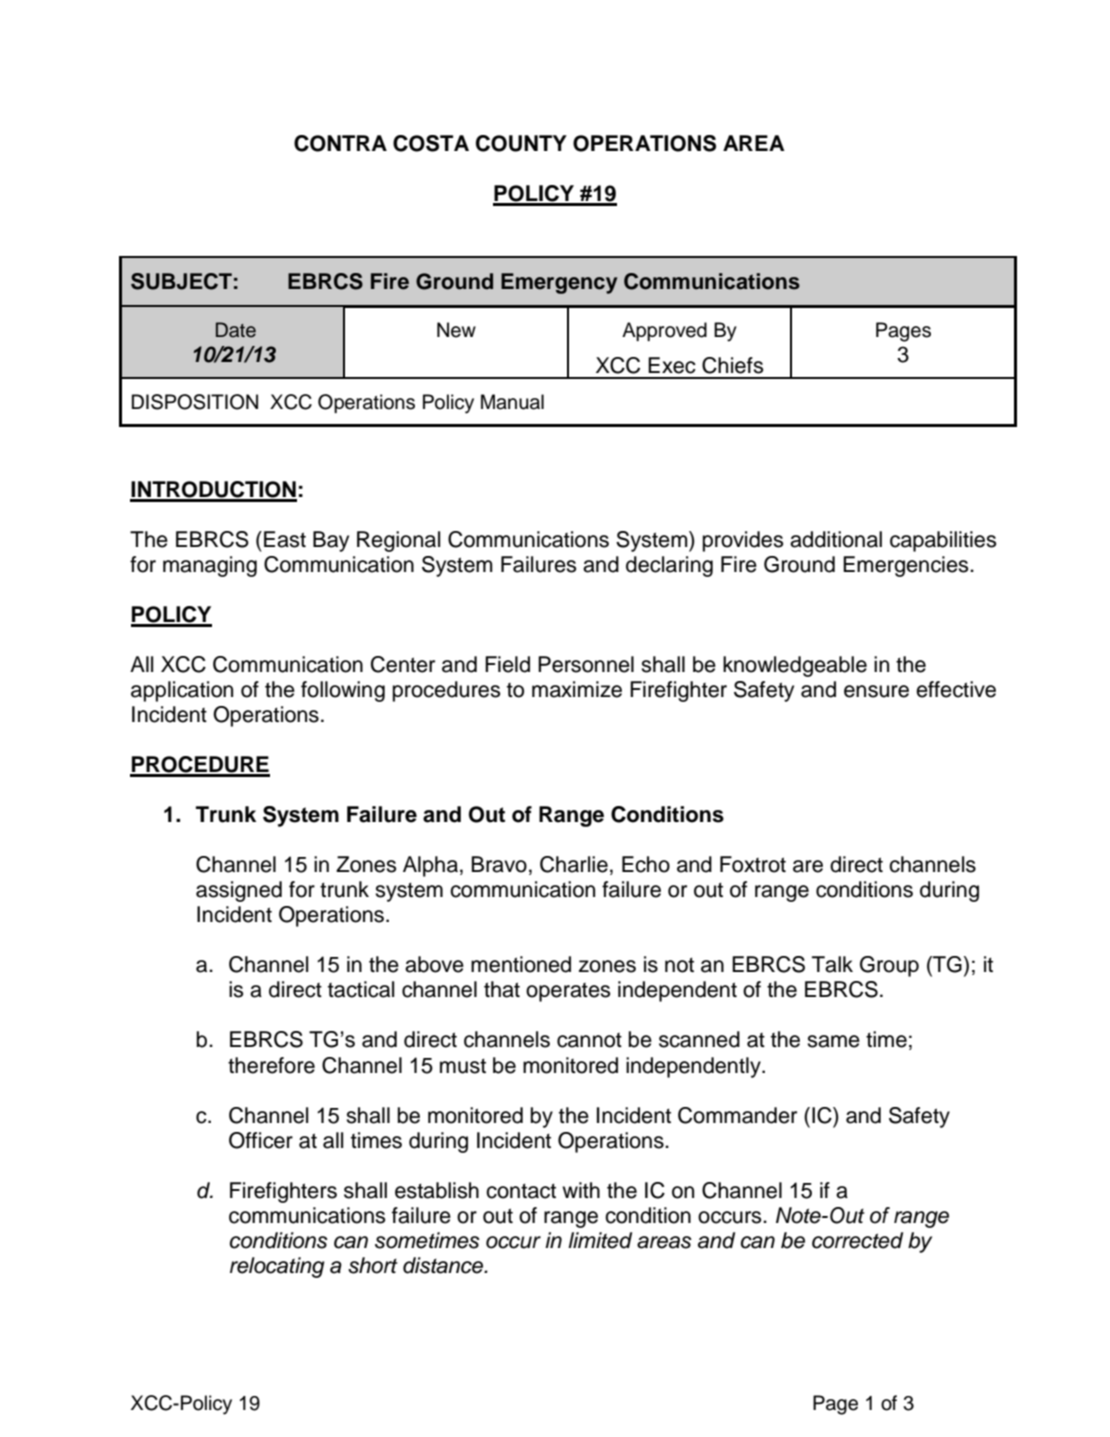  What do you see at coordinates (195, 402) in the screenshot?
I see `DISPOSITION` at bounding box center [195, 402].
